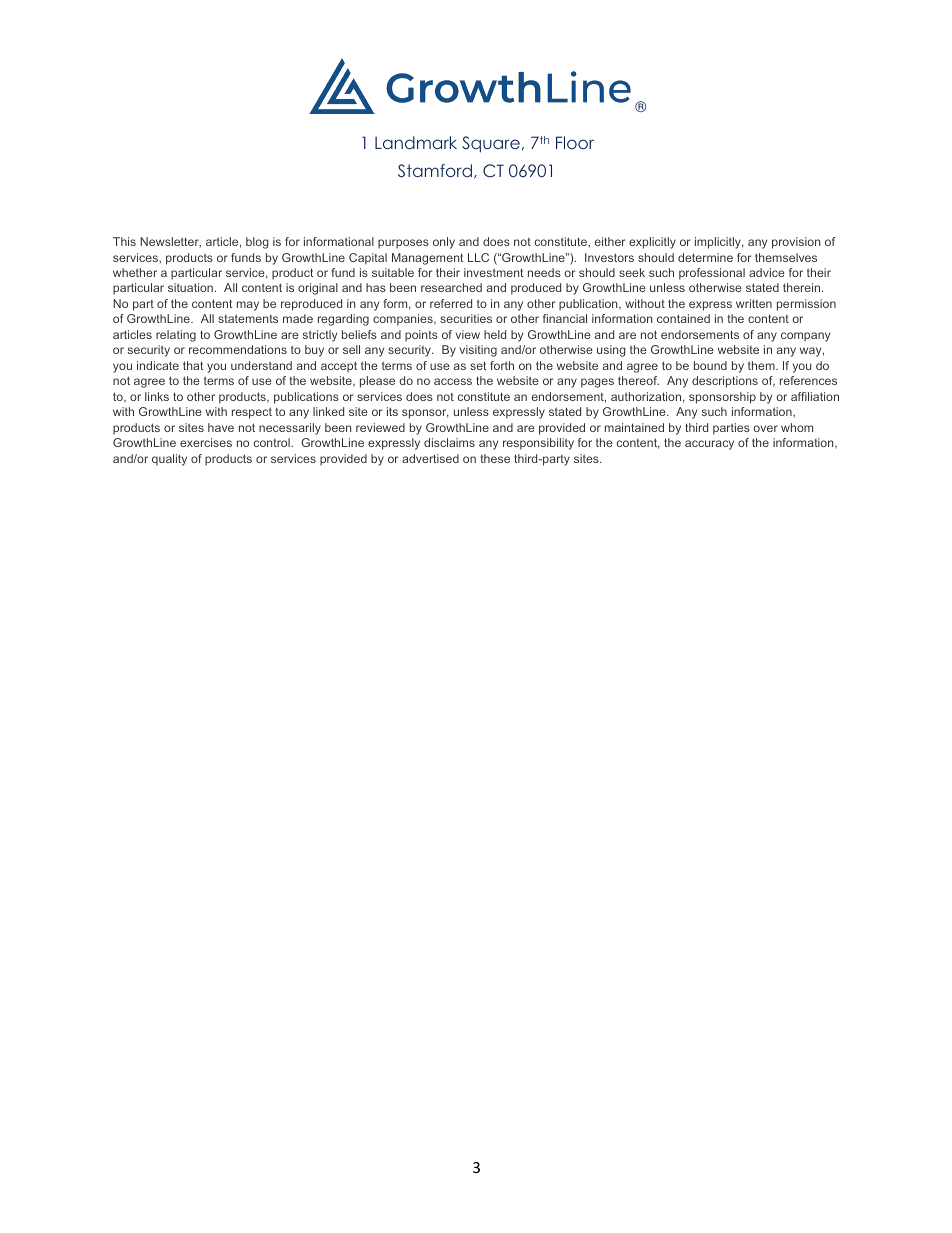 The height and width of the screenshot is (1233, 952). Describe the element at coordinates (796, 243) in the screenshot. I see `provision` at that location.
